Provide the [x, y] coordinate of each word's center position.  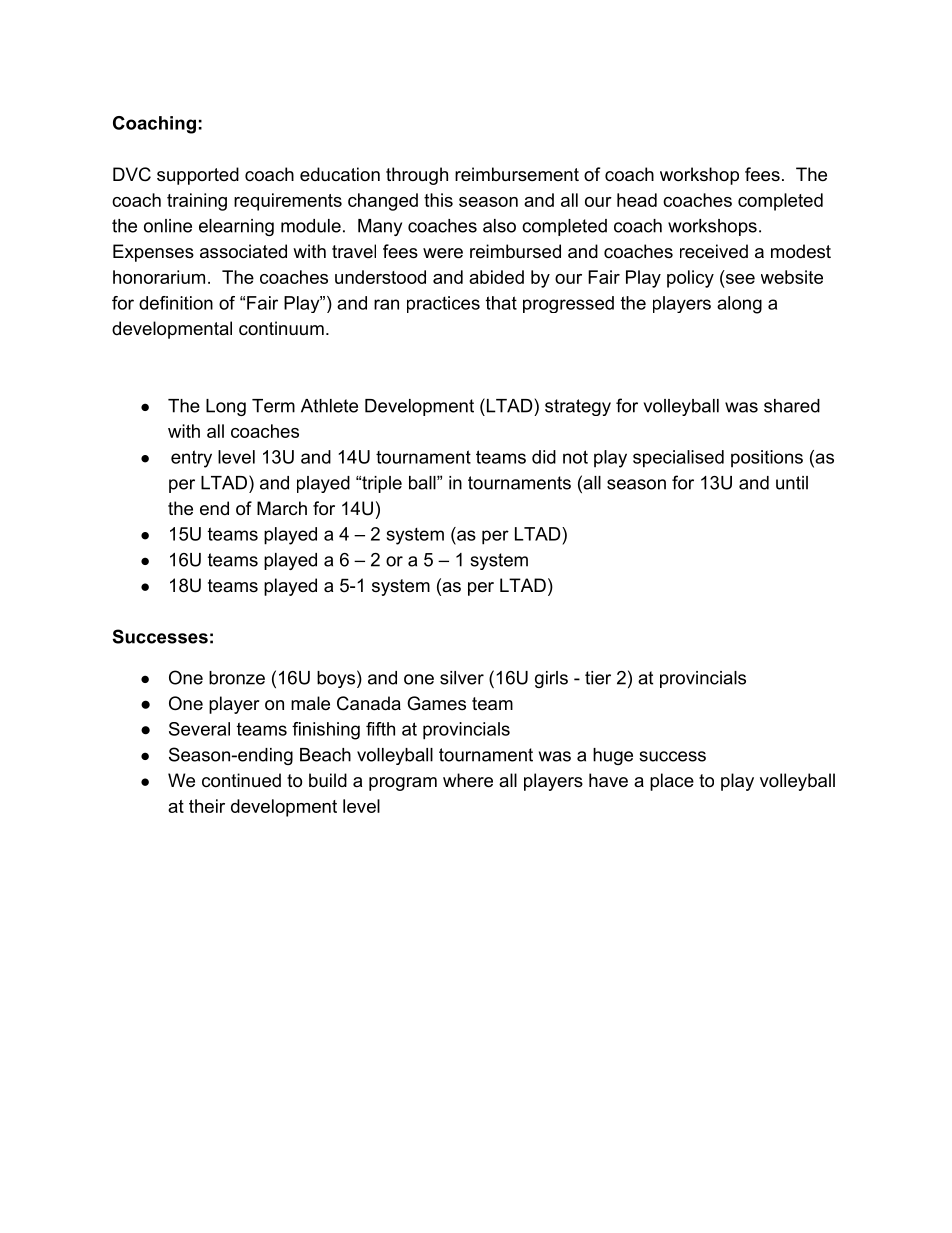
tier [598, 678]
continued [241, 780]
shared [792, 406]
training [197, 202]
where [468, 780]
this [438, 200]
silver [462, 678]
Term [273, 406]
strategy [578, 407]
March [282, 508]
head [637, 200]
